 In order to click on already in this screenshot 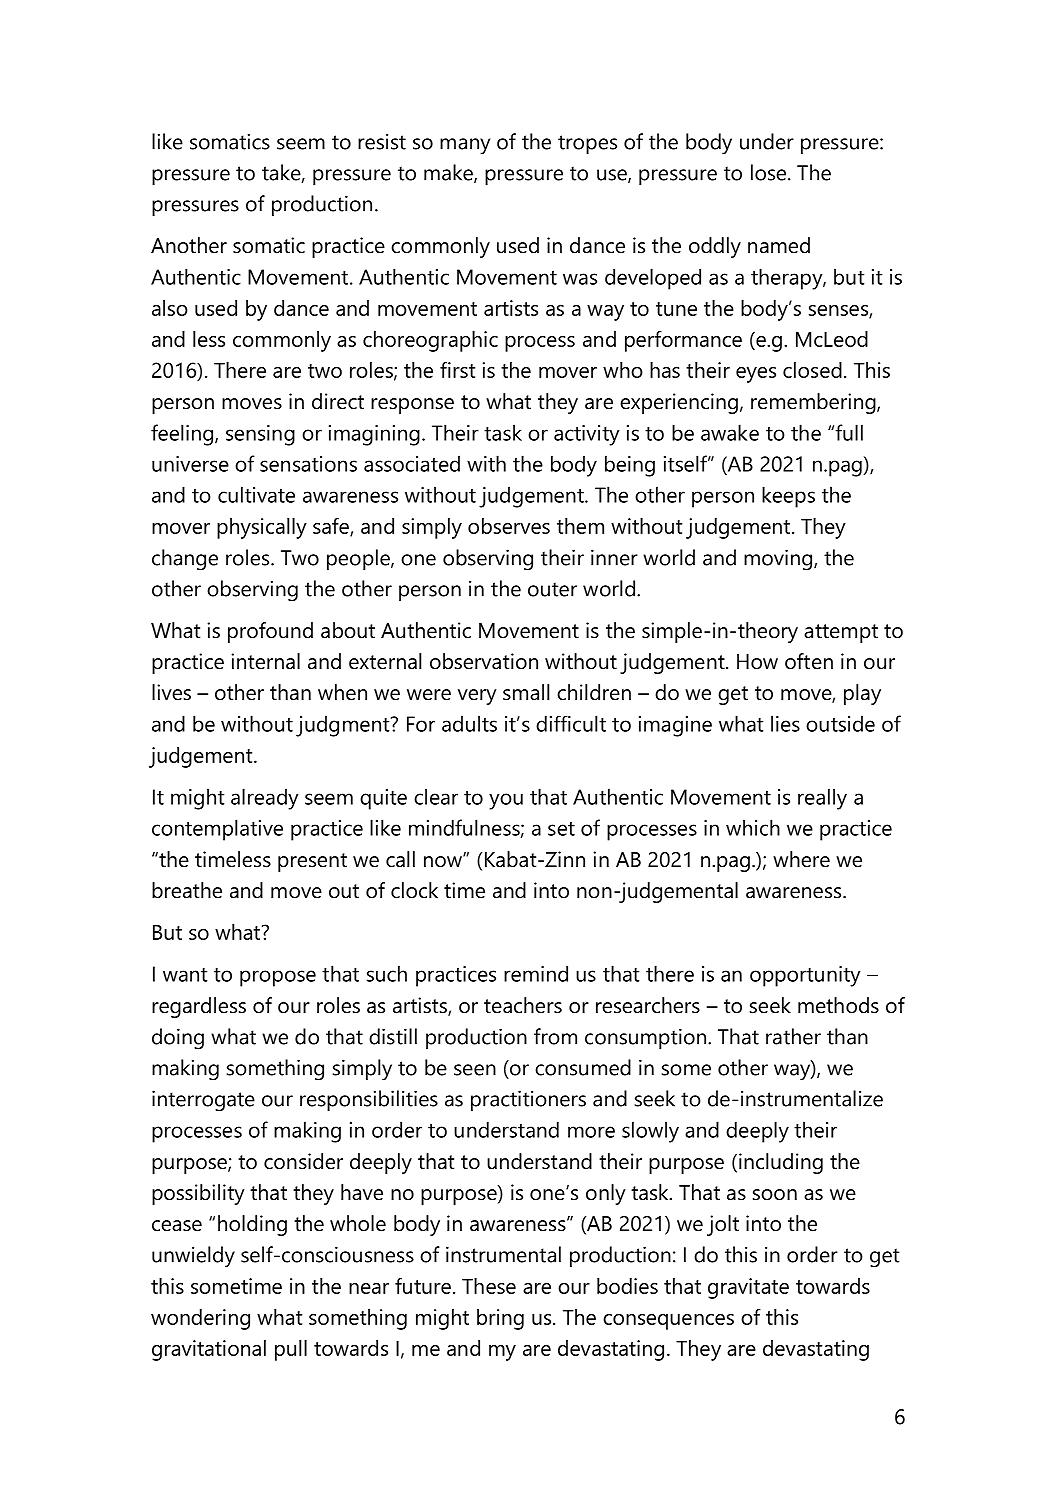, I will do `click(265, 799)`.
